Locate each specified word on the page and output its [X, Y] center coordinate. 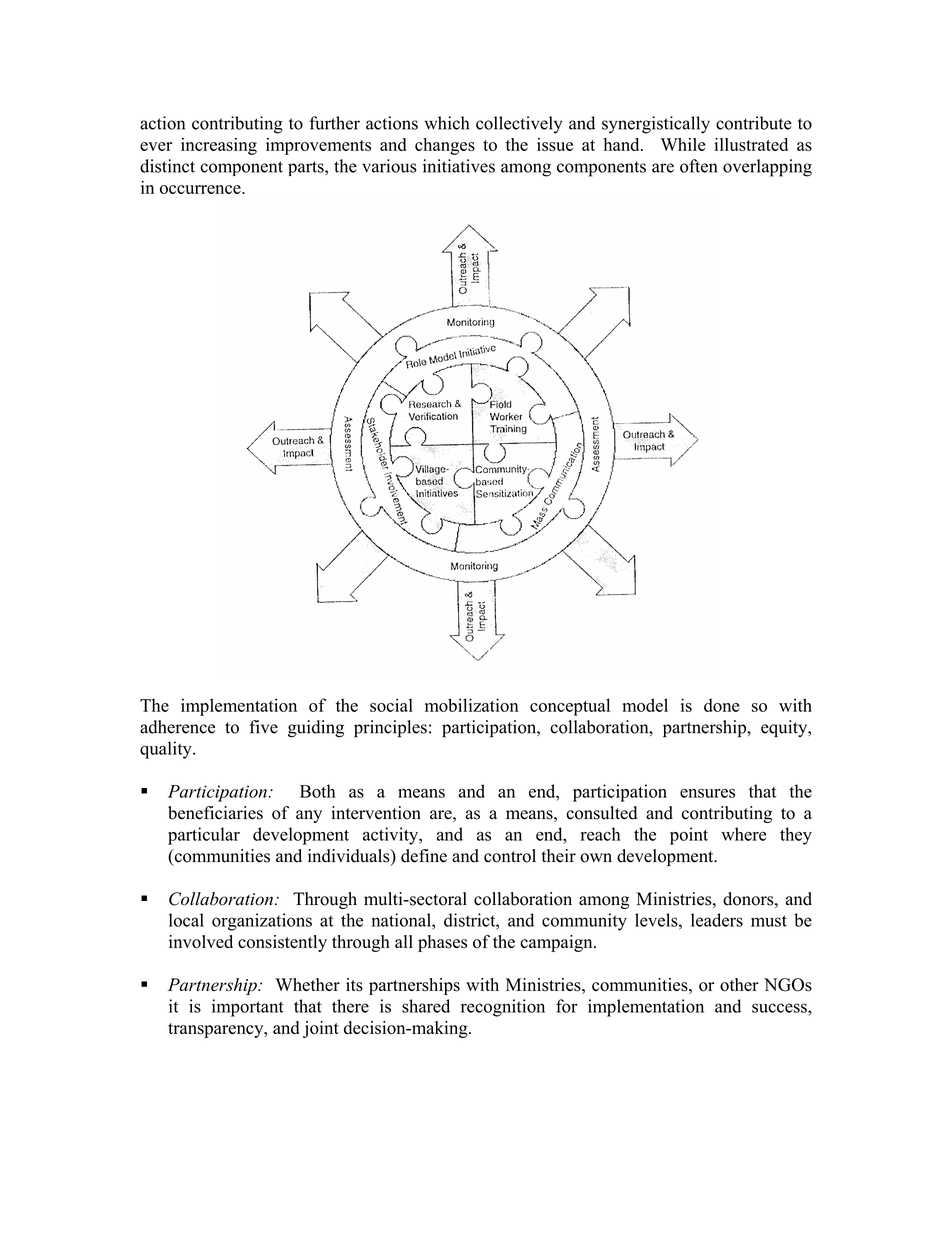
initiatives [459, 166]
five [264, 727]
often [698, 166]
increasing [219, 146]
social [391, 705]
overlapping [767, 168]
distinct [167, 166]
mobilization [472, 705]
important [248, 1008]
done [721, 705]
